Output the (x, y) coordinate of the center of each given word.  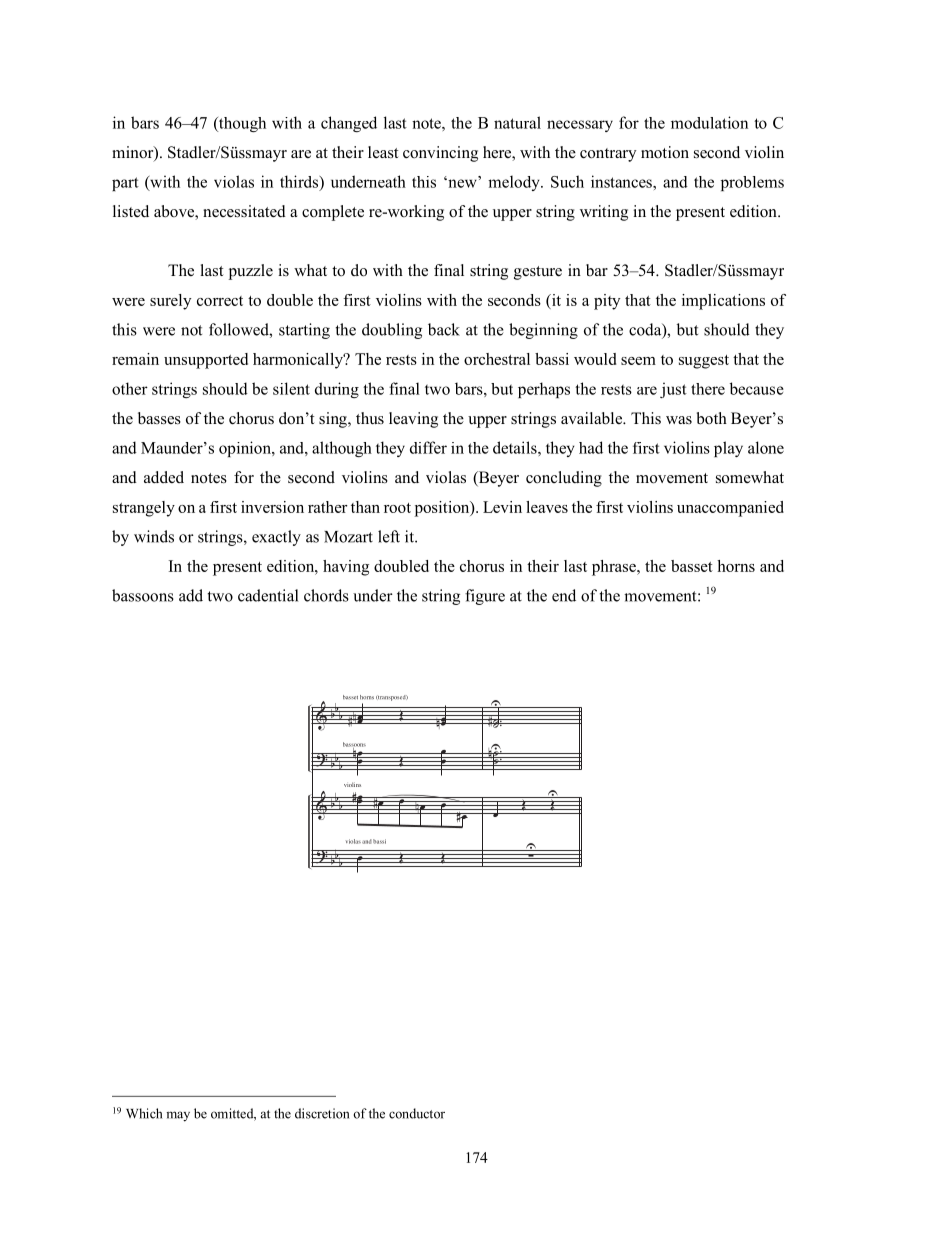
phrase (615, 568)
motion (665, 152)
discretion (322, 1113)
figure (485, 597)
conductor (417, 1113)
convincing (440, 154)
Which (144, 1113)
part (125, 184)
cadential (268, 595)
